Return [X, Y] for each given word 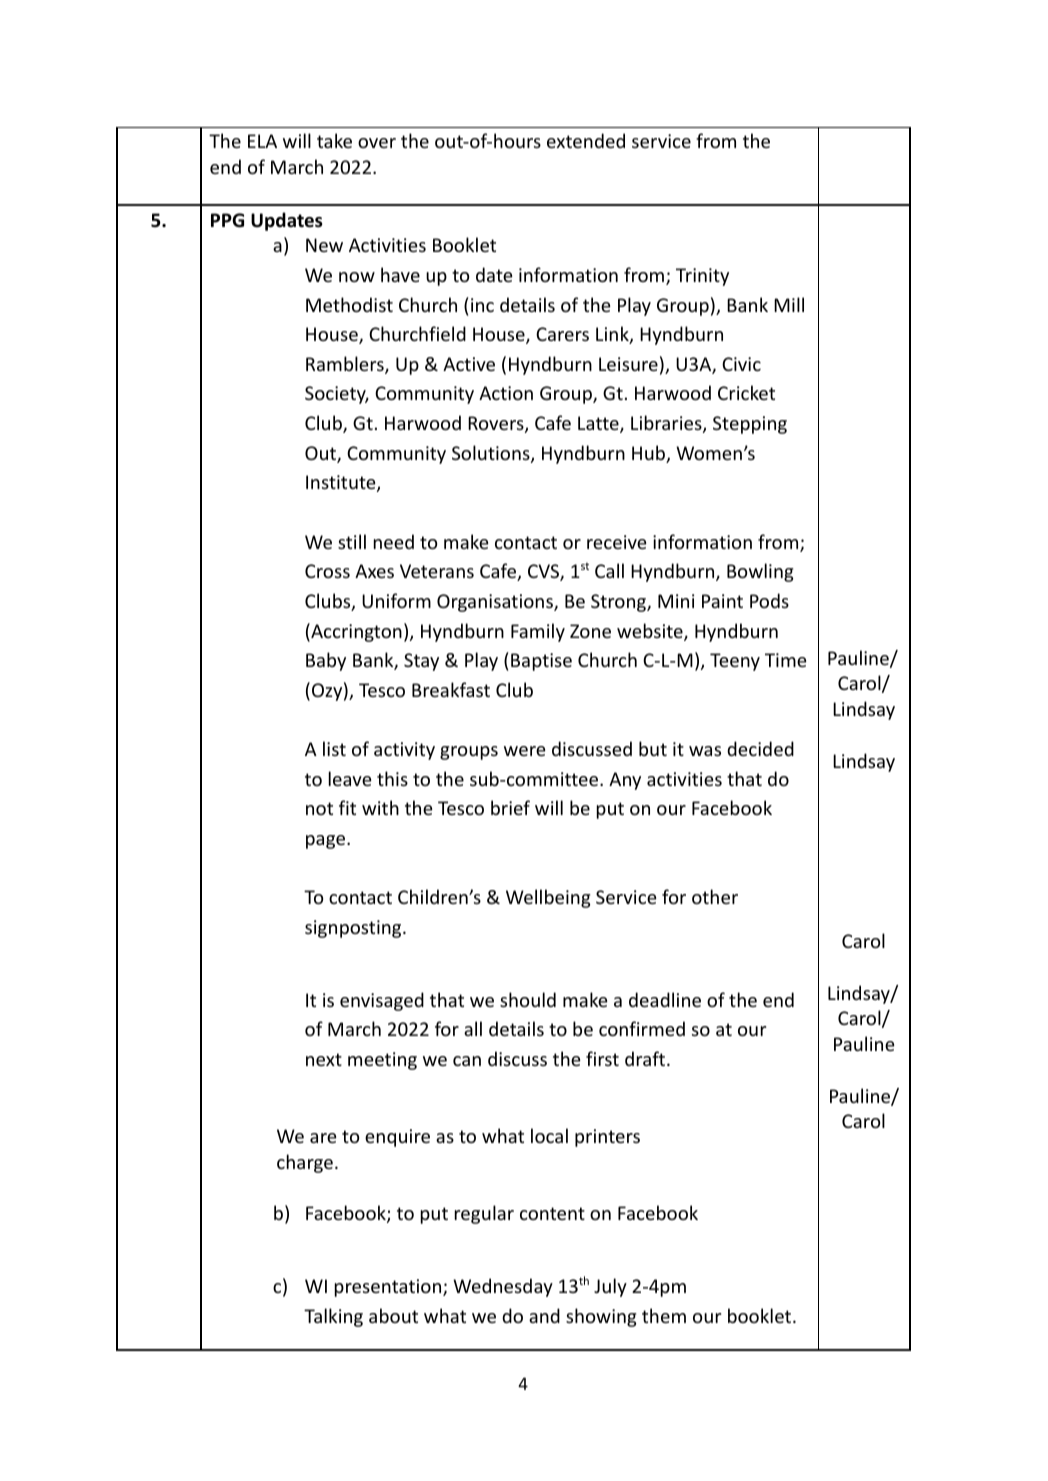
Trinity [702, 277]
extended [586, 140]
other [715, 896]
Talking [333, 1317]
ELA [262, 141]
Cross [327, 571]
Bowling [760, 572]
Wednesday [503, 1287]
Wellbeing [548, 898]
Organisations [496, 603]
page [327, 842]
